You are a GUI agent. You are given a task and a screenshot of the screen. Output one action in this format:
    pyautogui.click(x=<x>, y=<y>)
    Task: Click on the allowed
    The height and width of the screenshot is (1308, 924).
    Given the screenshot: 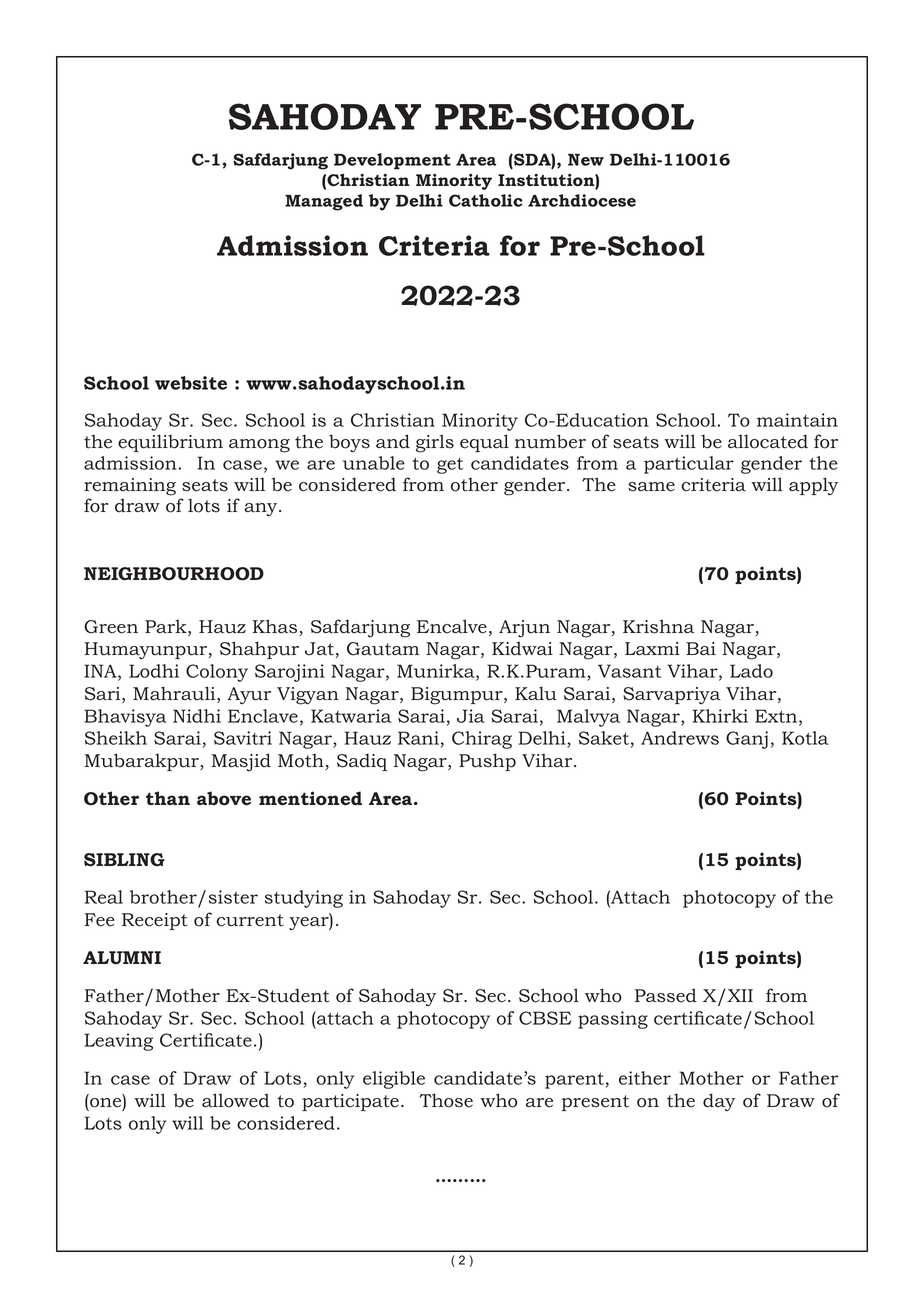 What is the action you would take?
    pyautogui.click(x=235, y=1100)
